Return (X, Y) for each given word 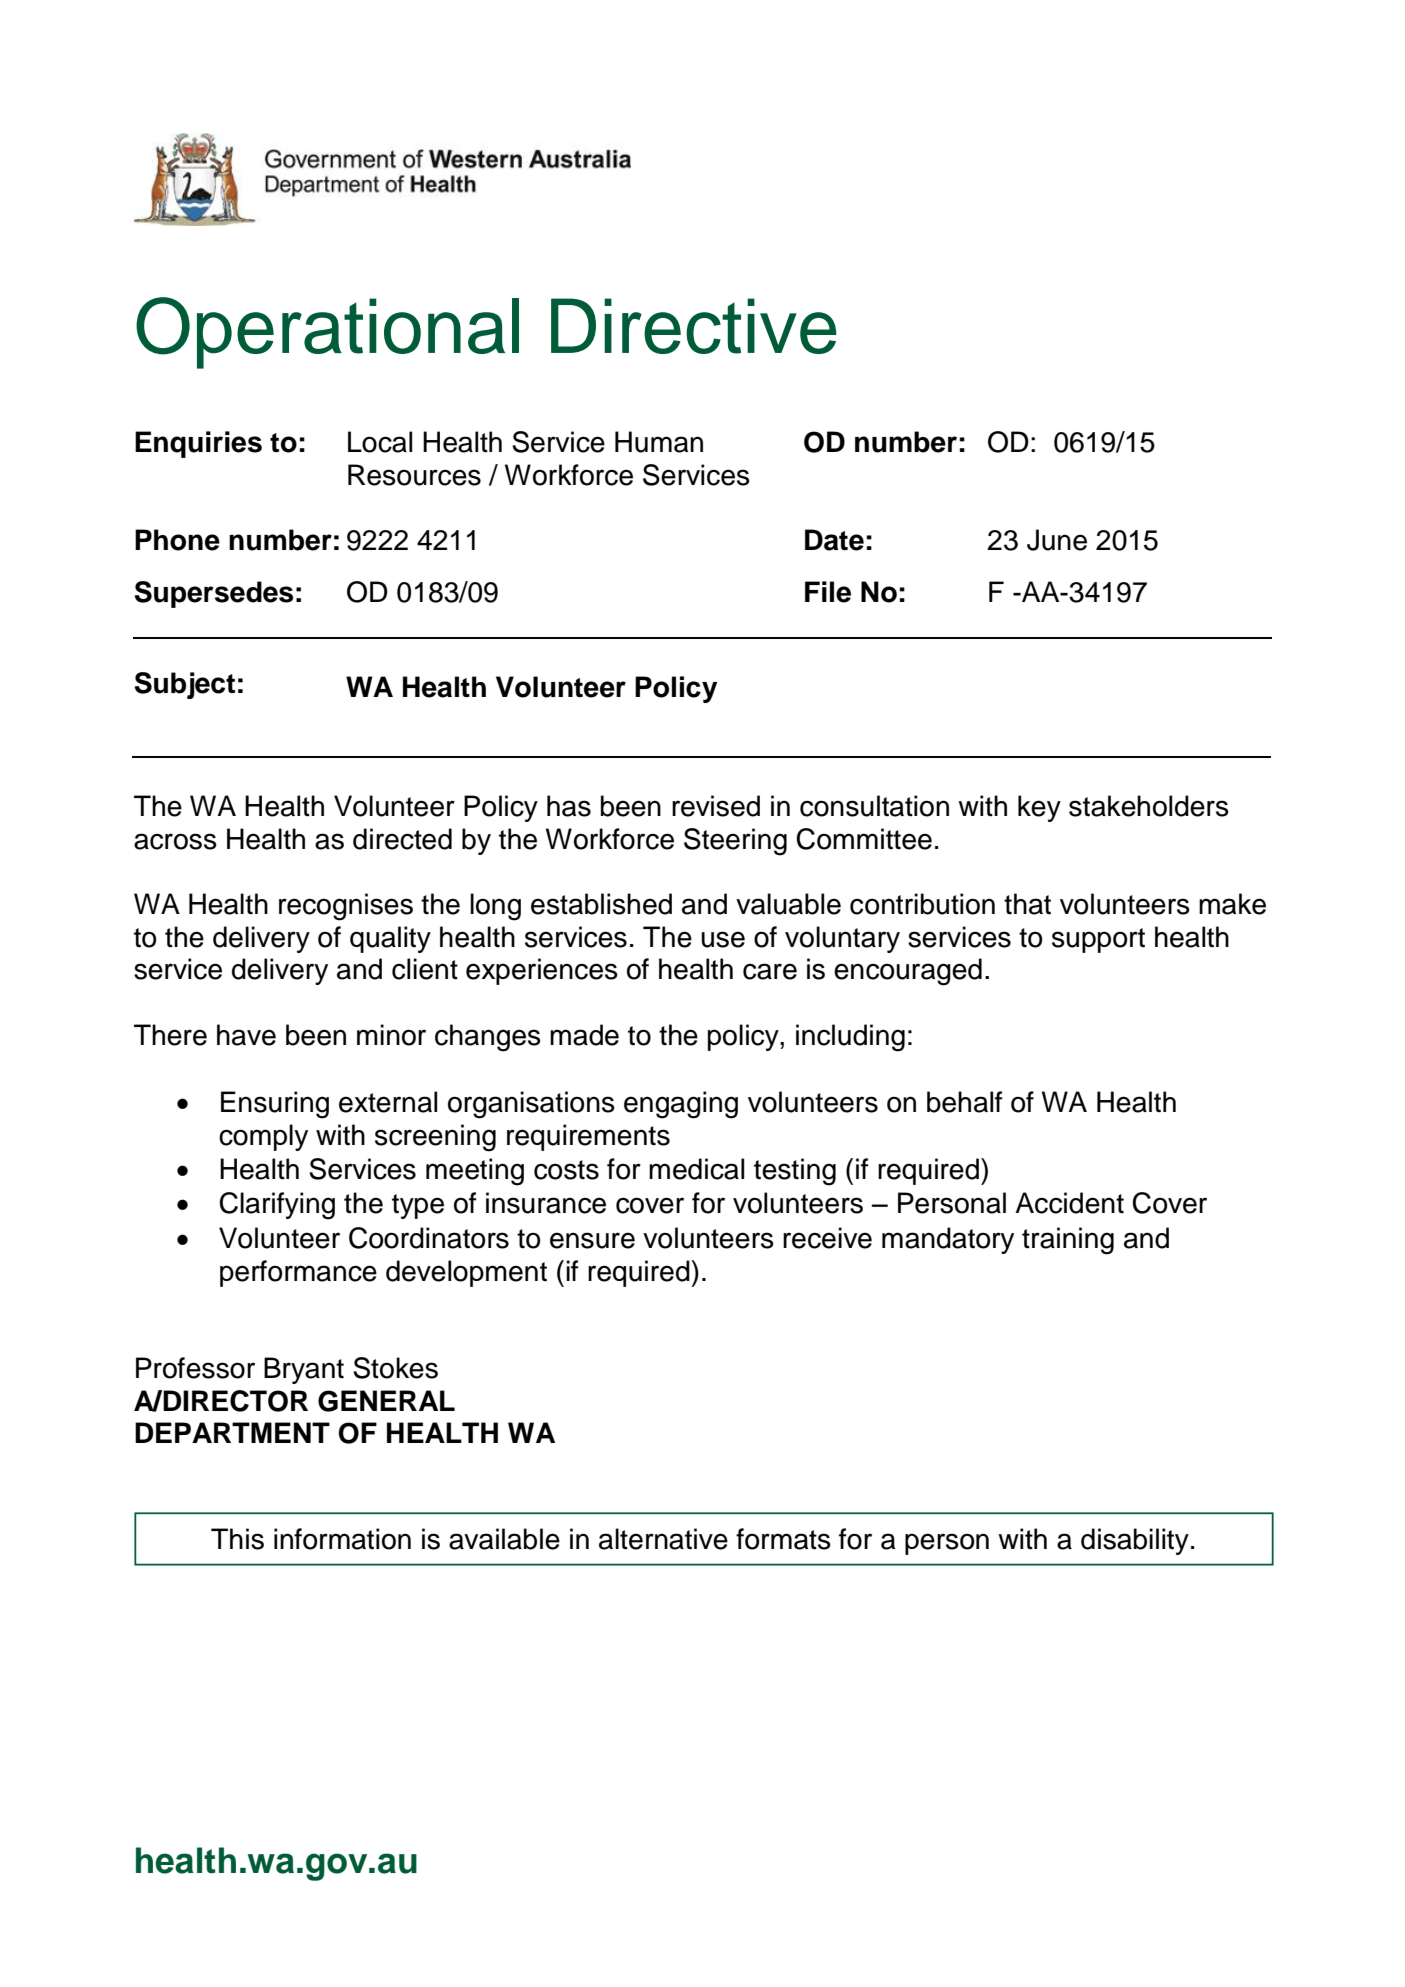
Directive (694, 326)
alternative (663, 1539)
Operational (327, 333)
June (1057, 540)
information (342, 1539)
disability (1135, 1541)
